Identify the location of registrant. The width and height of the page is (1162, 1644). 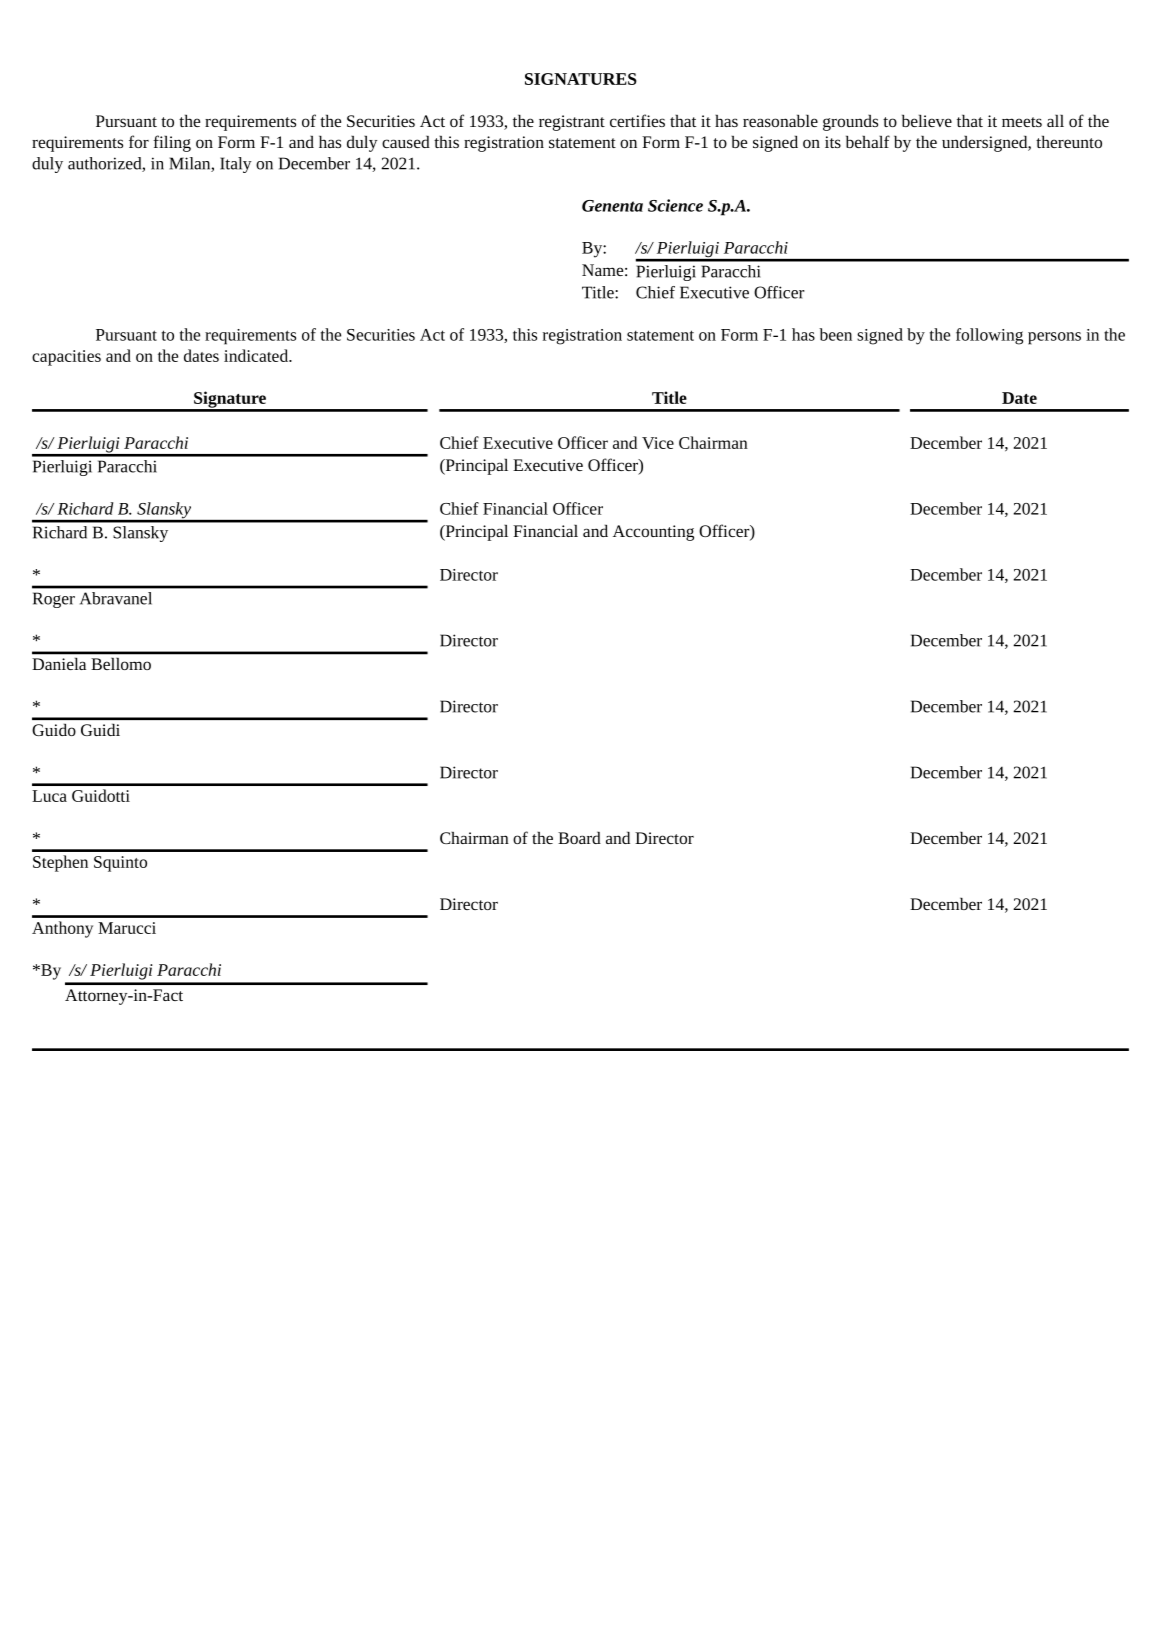
(572, 123).
